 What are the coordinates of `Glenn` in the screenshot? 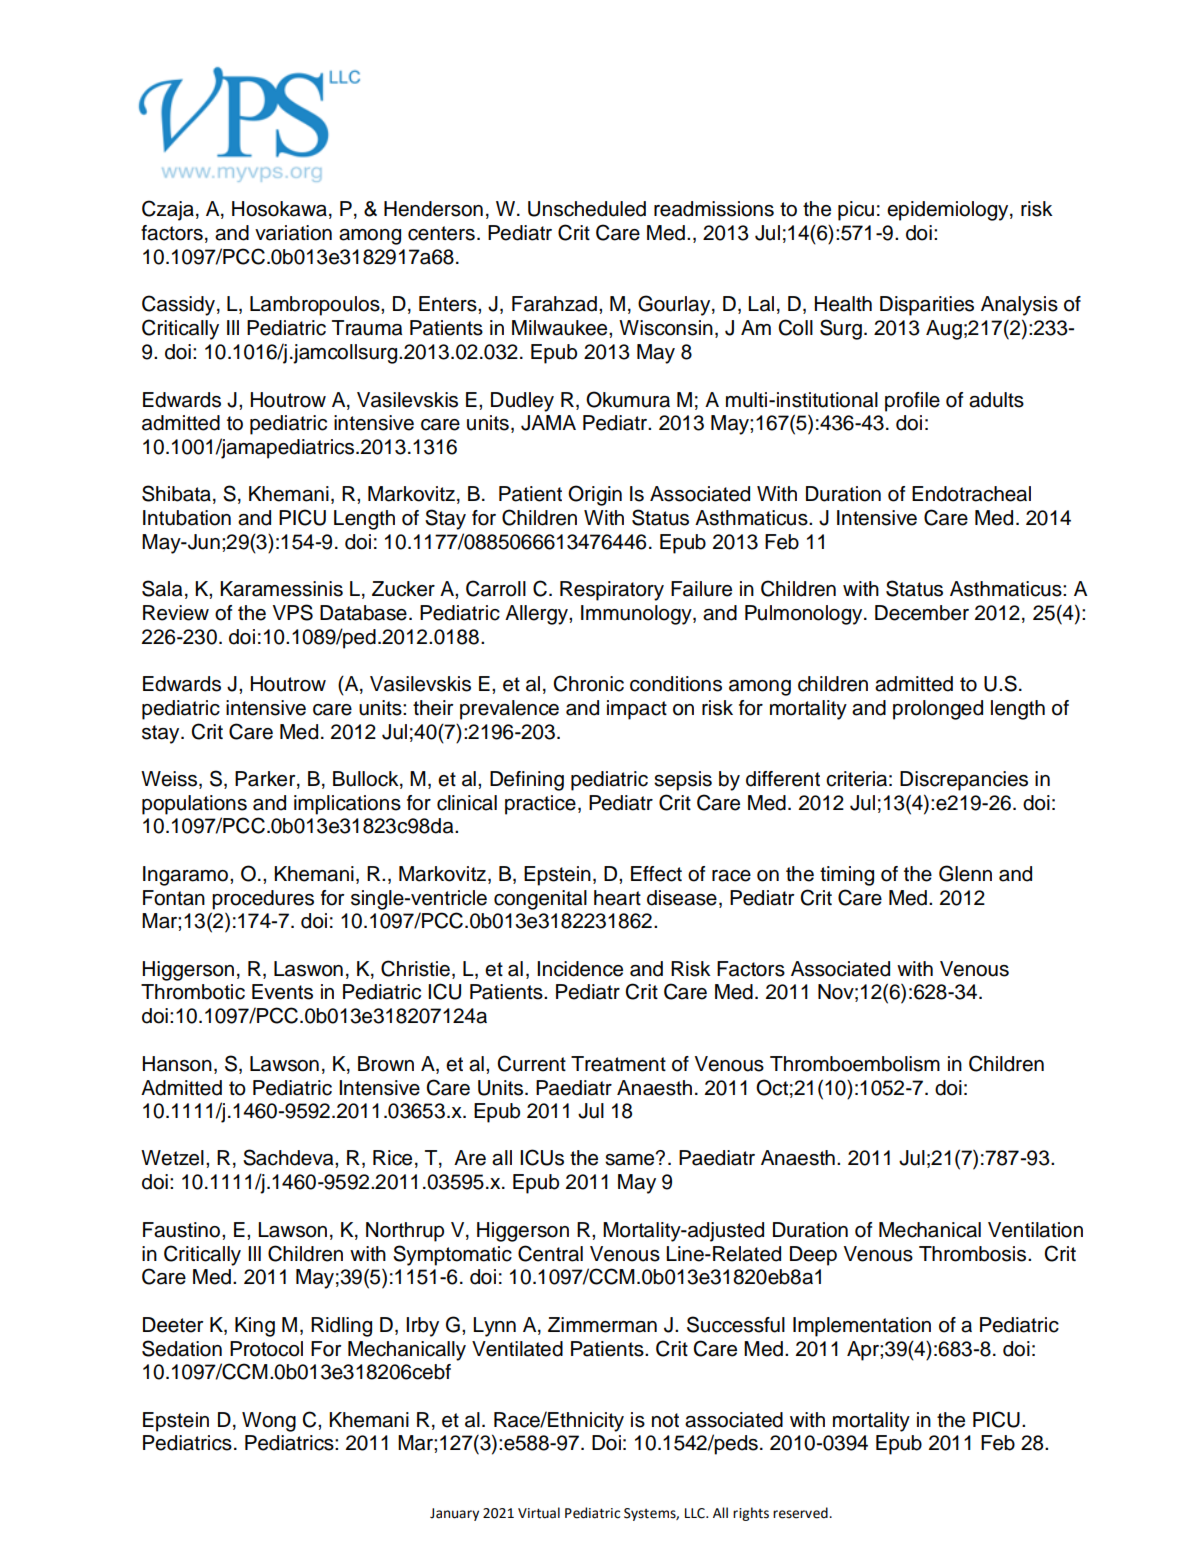 It's located at (965, 873).
